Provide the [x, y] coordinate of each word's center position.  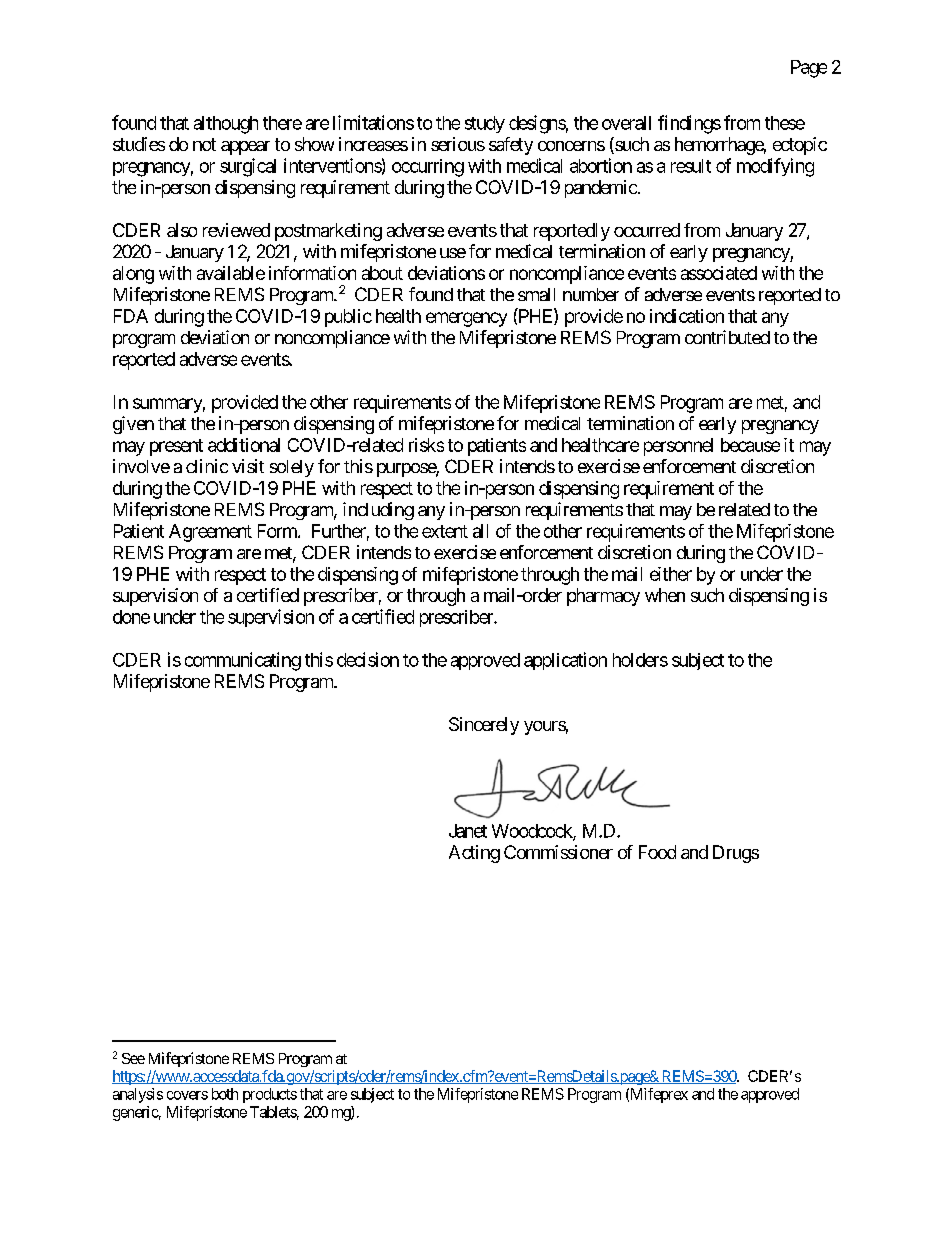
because [750, 445]
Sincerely [484, 726]
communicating [243, 661]
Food [657, 852]
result [691, 166]
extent [445, 531]
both [225, 1094]
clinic [207, 466]
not [204, 144]
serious [458, 144]
